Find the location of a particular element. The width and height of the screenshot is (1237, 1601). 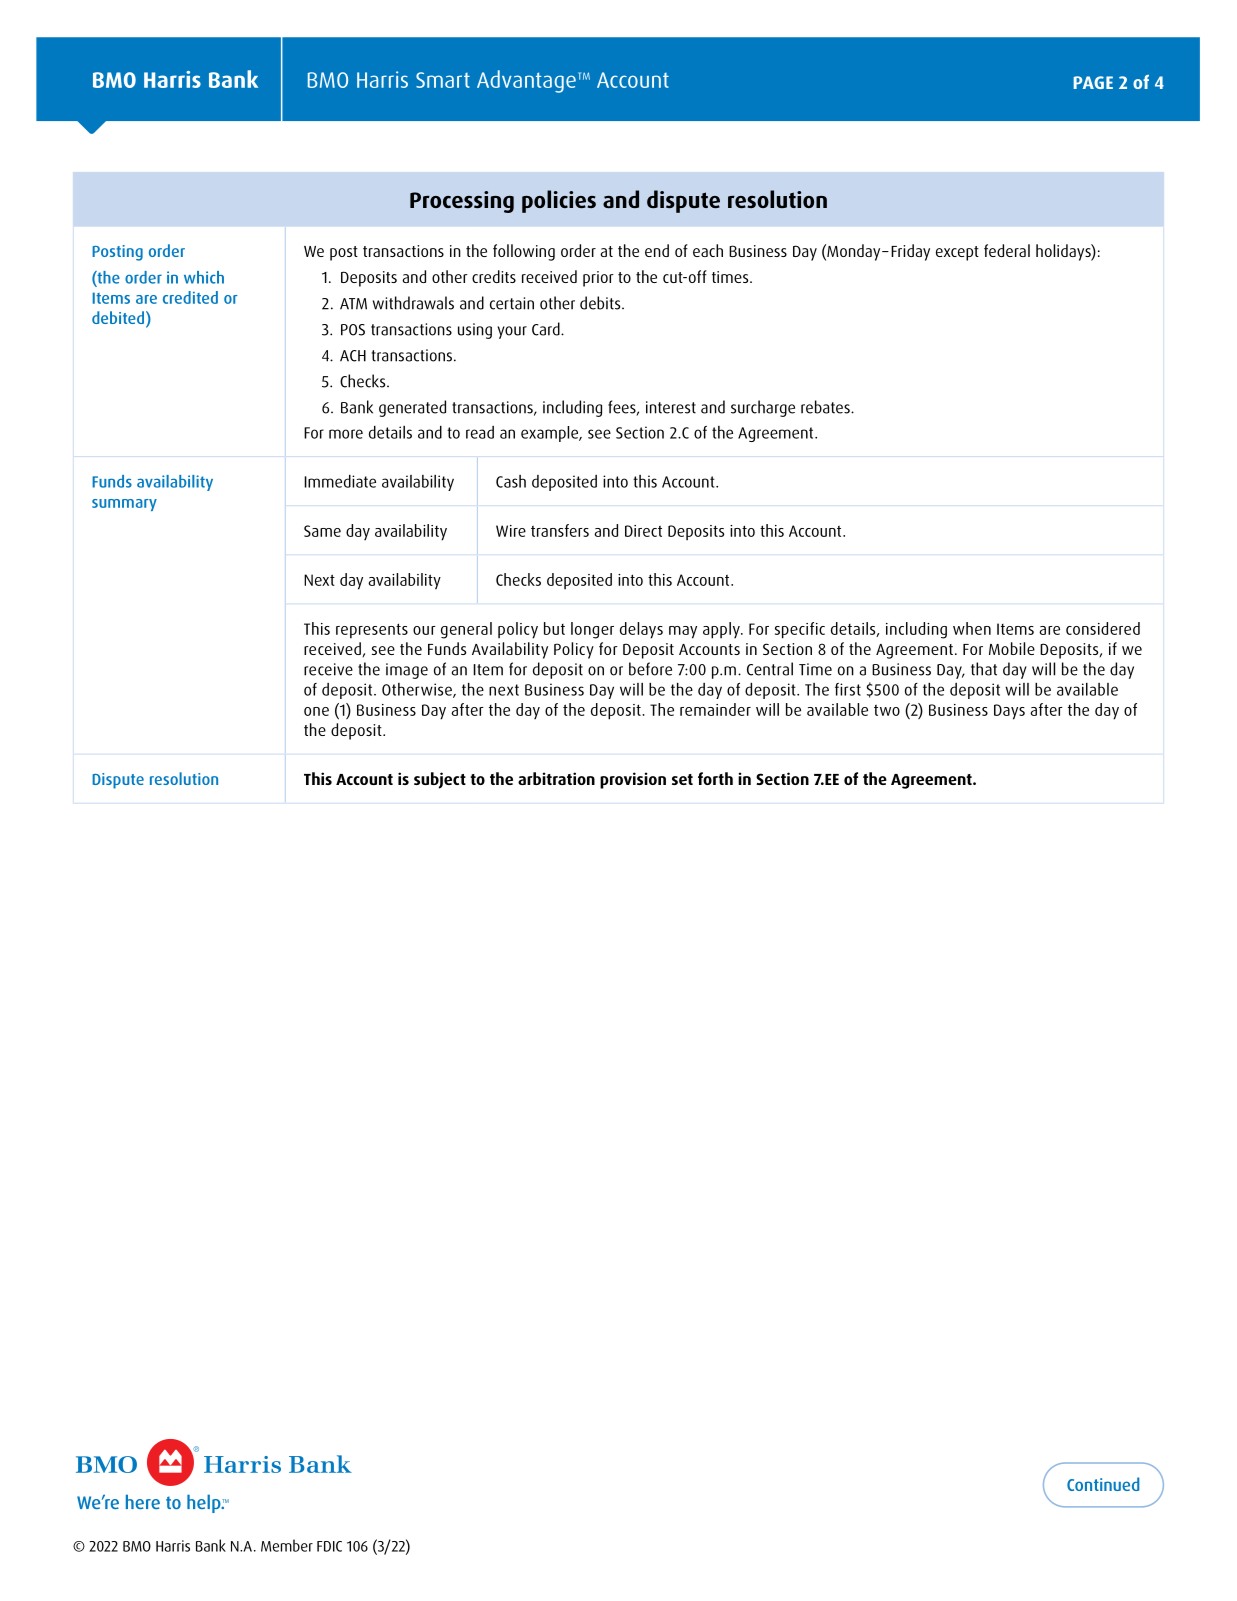

PAGE is located at coordinates (1093, 82).
